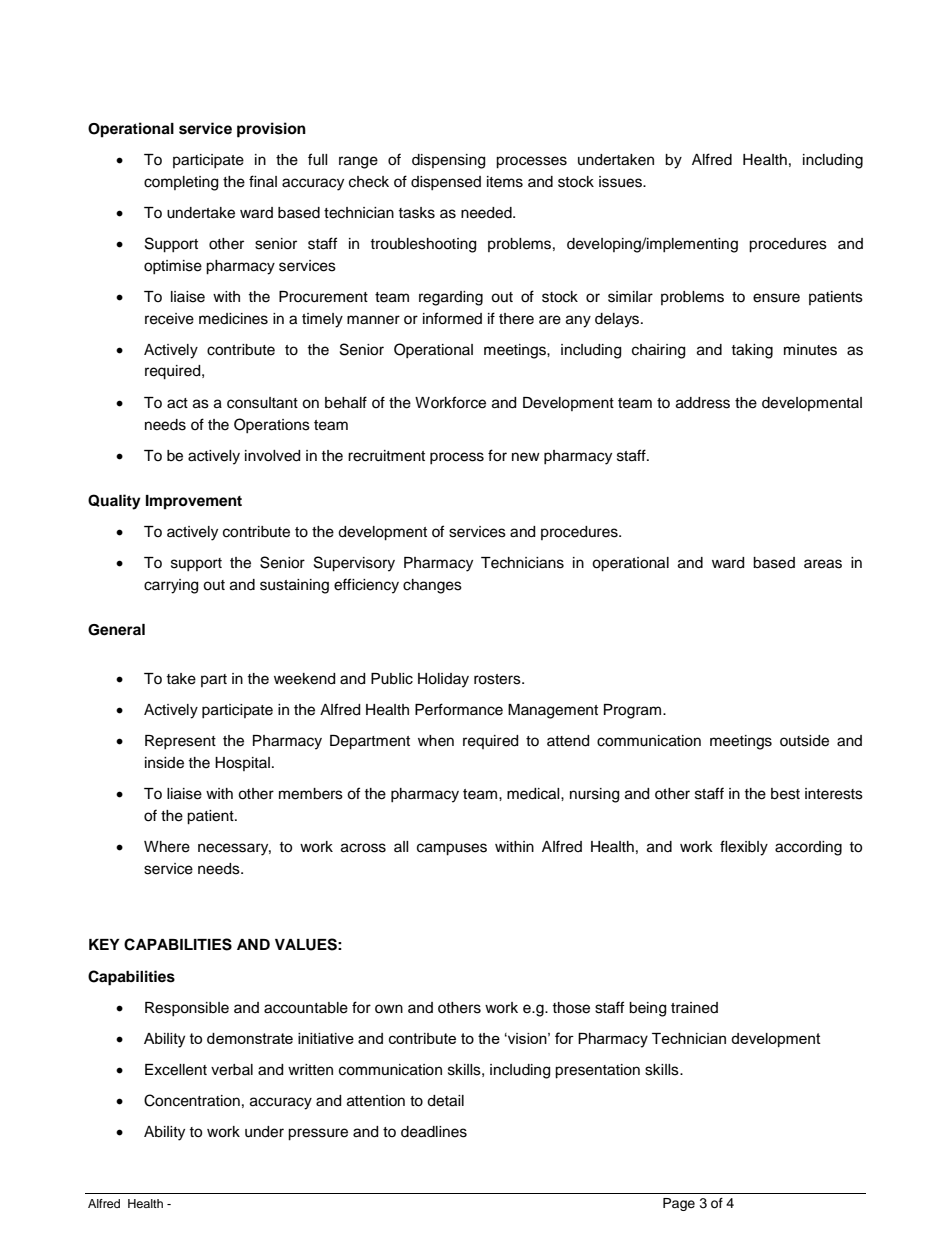  Describe the element at coordinates (434, 1132) in the document. I see `deadlines` at that location.
